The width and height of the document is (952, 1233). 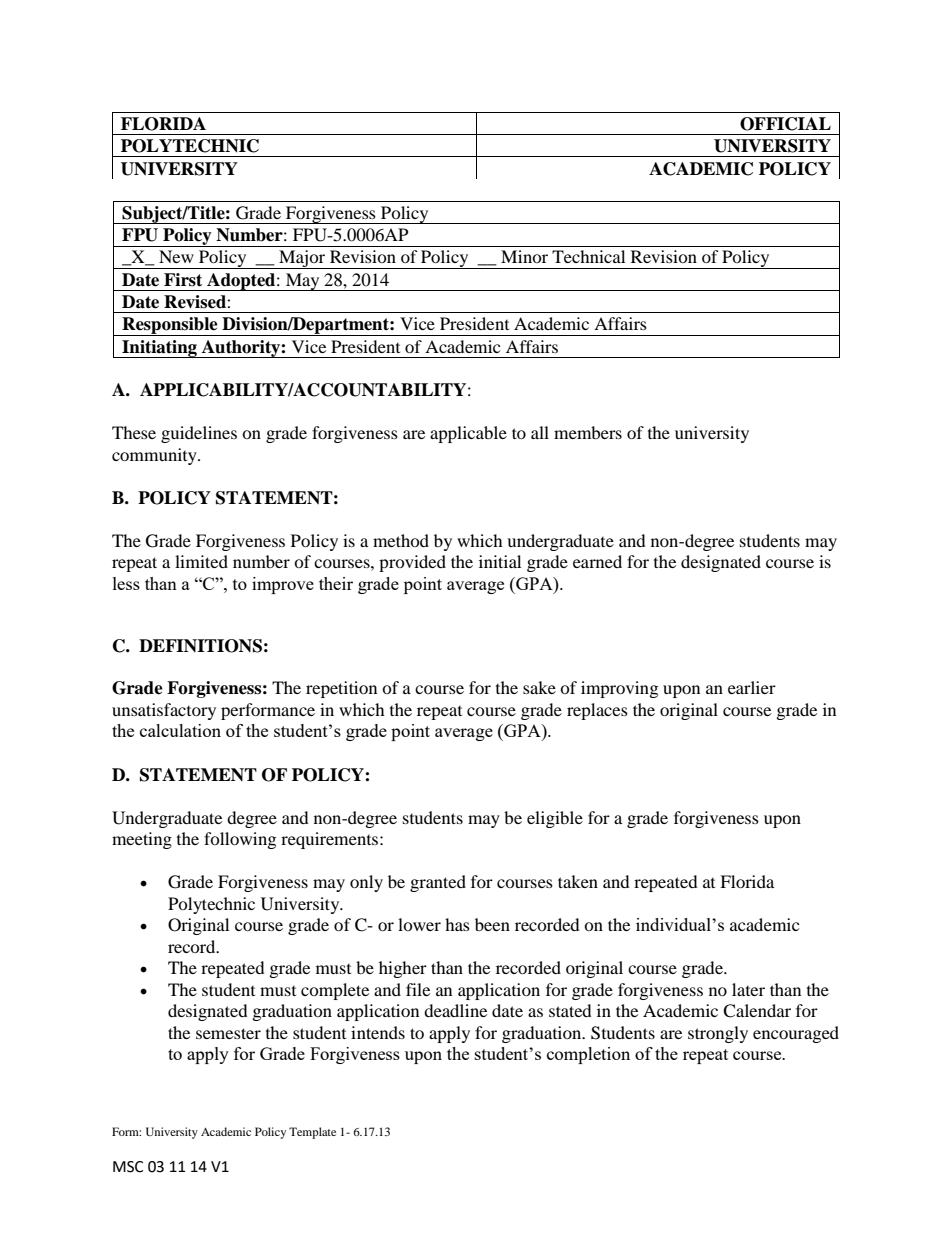 What do you see at coordinates (752, 687) in the document?
I see `earlier` at bounding box center [752, 687].
